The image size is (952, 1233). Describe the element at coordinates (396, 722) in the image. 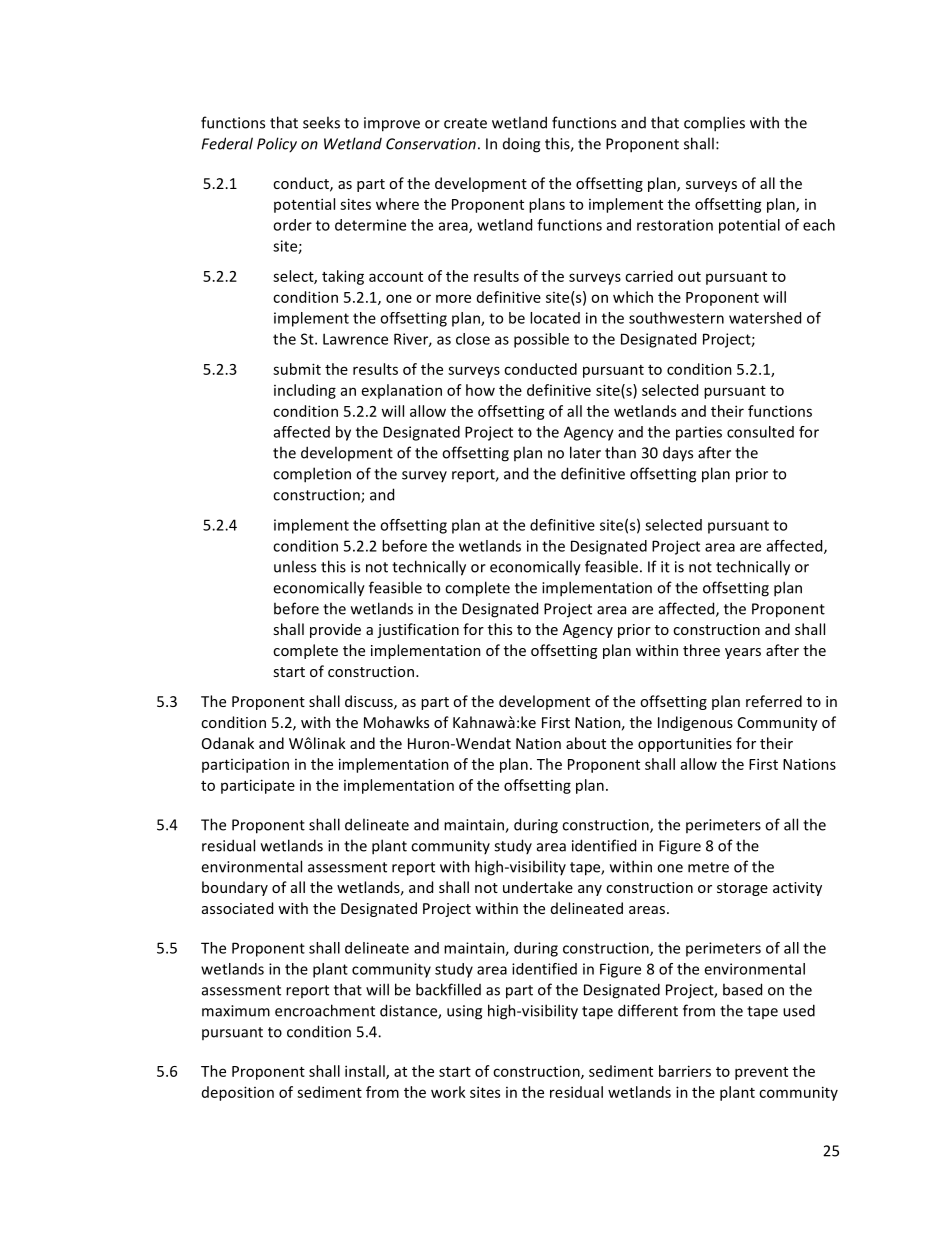

I see `Mohawks` at that location.
